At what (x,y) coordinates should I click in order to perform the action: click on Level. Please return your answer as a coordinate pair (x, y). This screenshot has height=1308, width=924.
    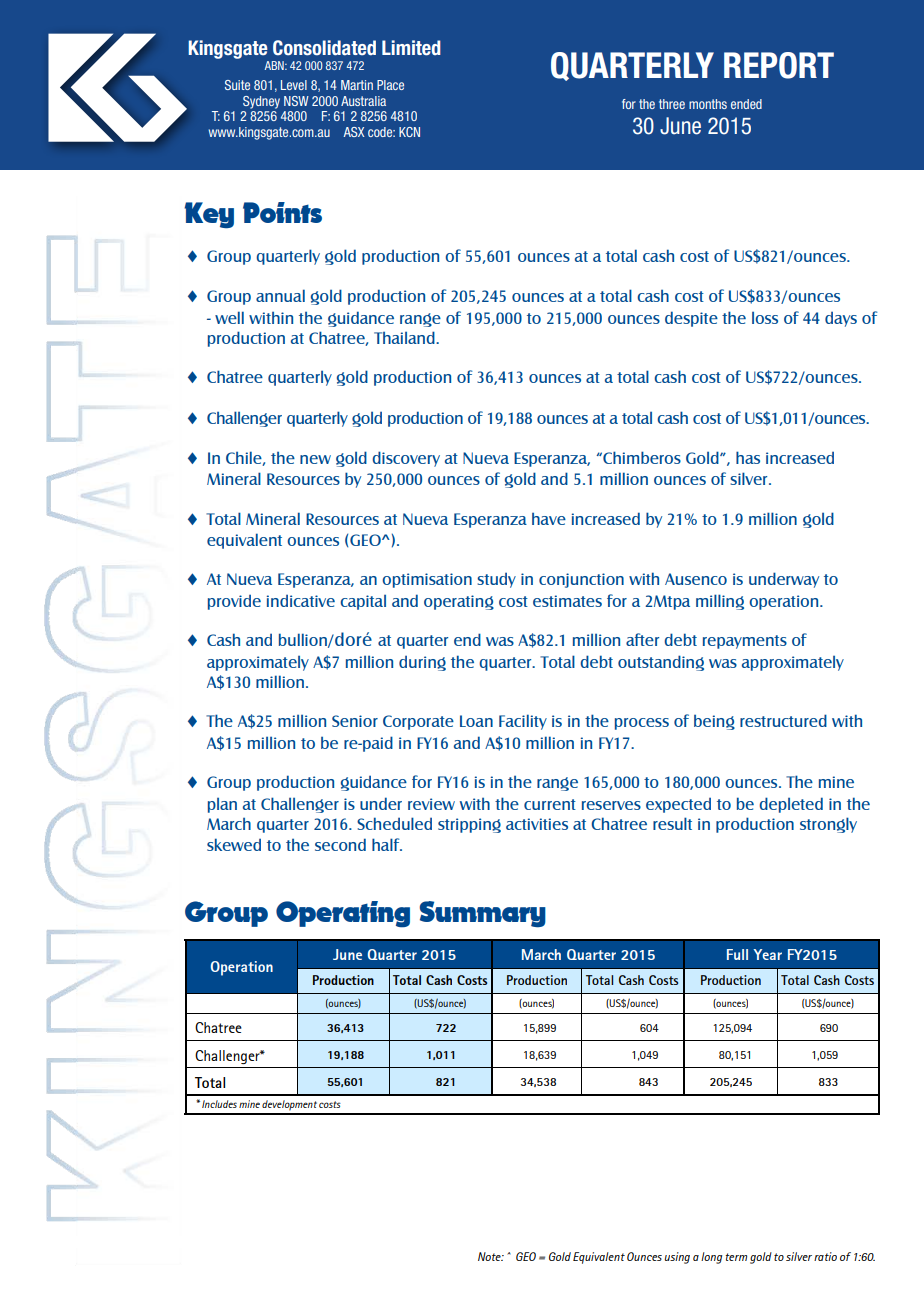
    Looking at the image, I should click on (294, 85).
